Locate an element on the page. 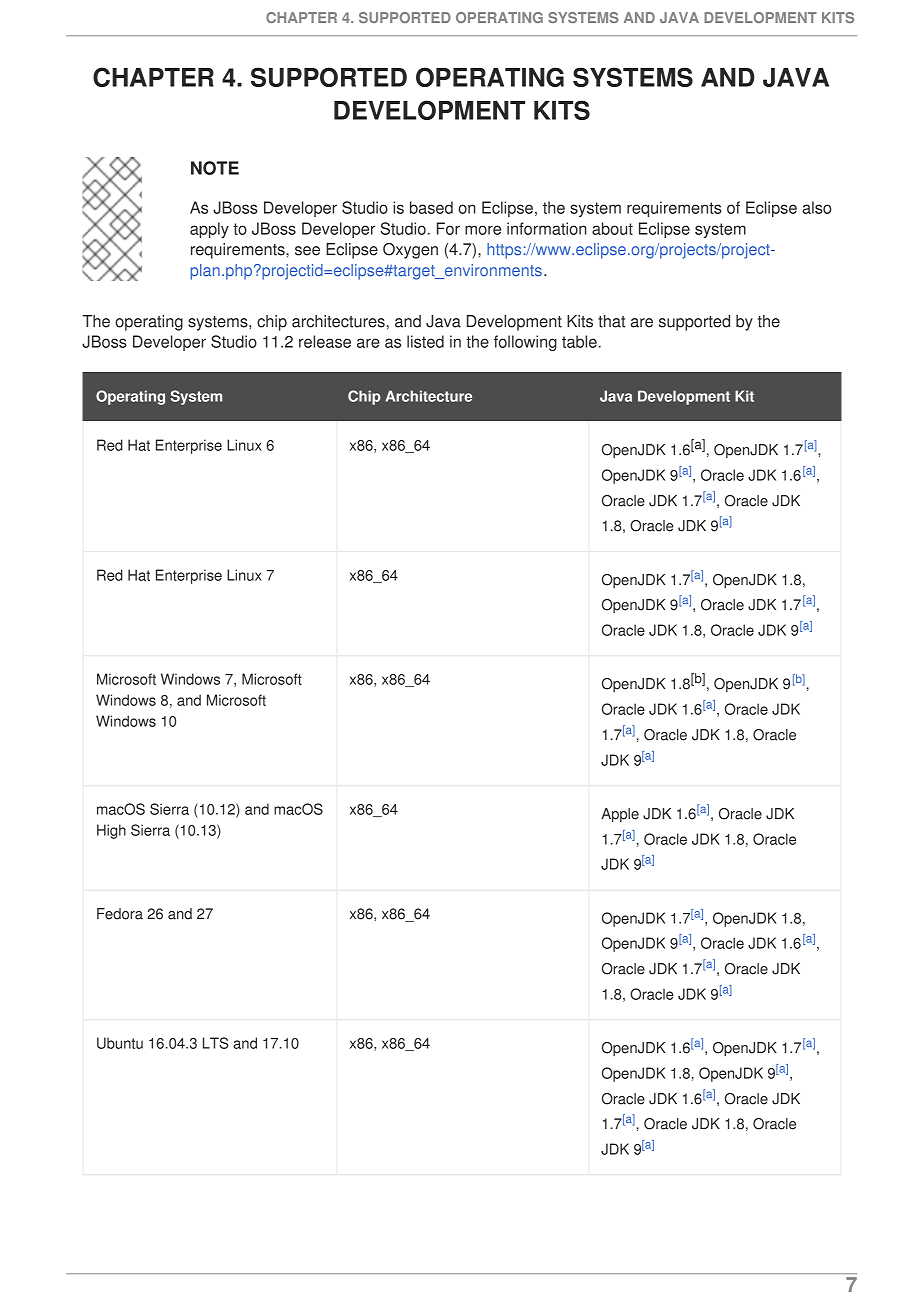  also is located at coordinates (816, 207).
